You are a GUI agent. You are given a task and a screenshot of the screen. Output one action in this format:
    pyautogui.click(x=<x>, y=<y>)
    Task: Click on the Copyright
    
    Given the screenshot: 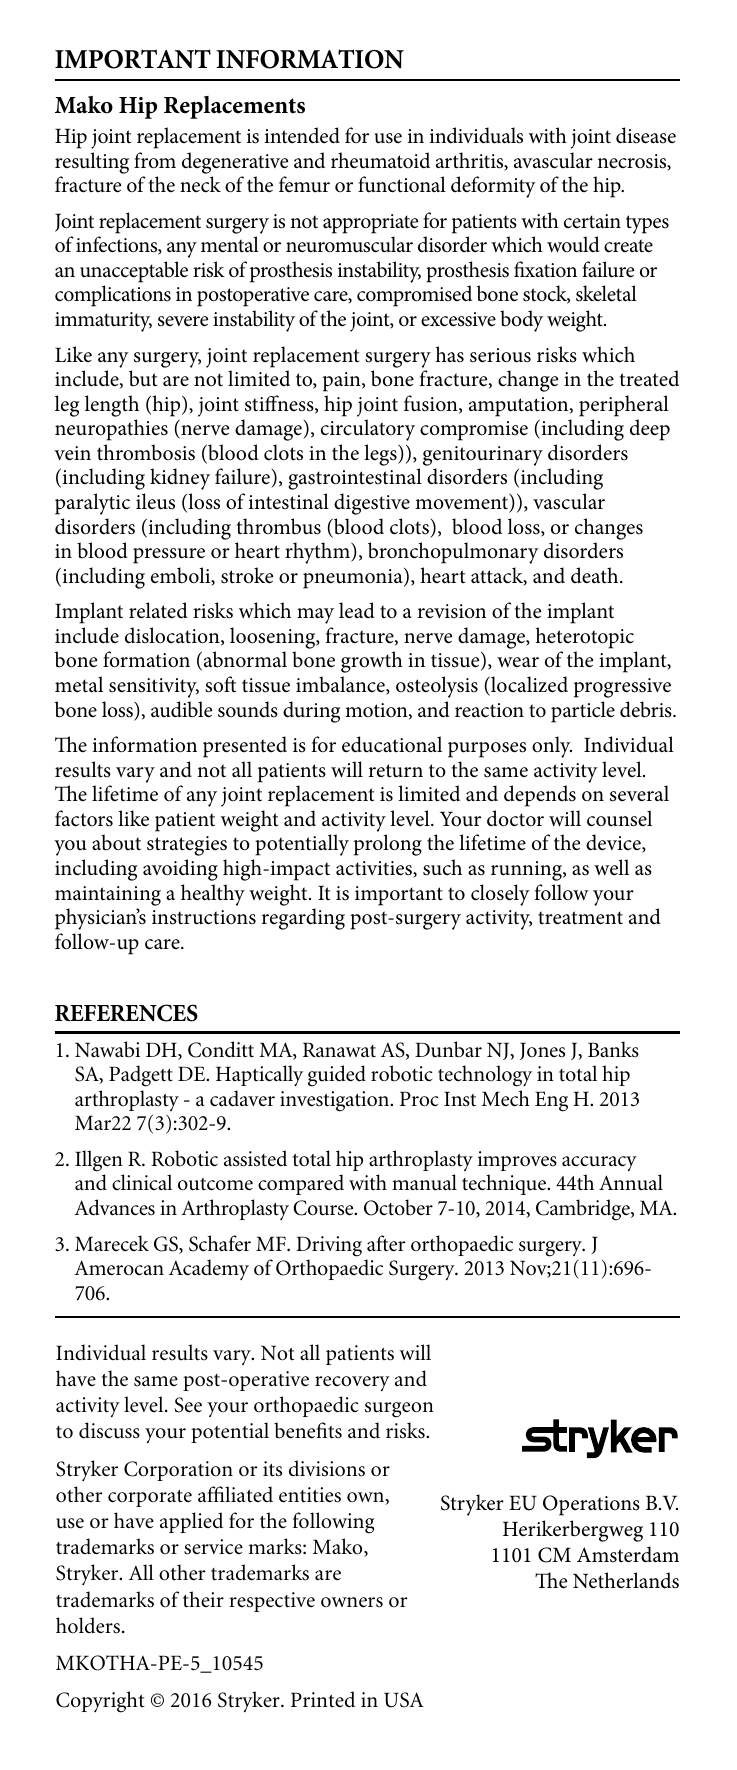 What is the action you would take?
    pyautogui.click(x=100, y=1702)
